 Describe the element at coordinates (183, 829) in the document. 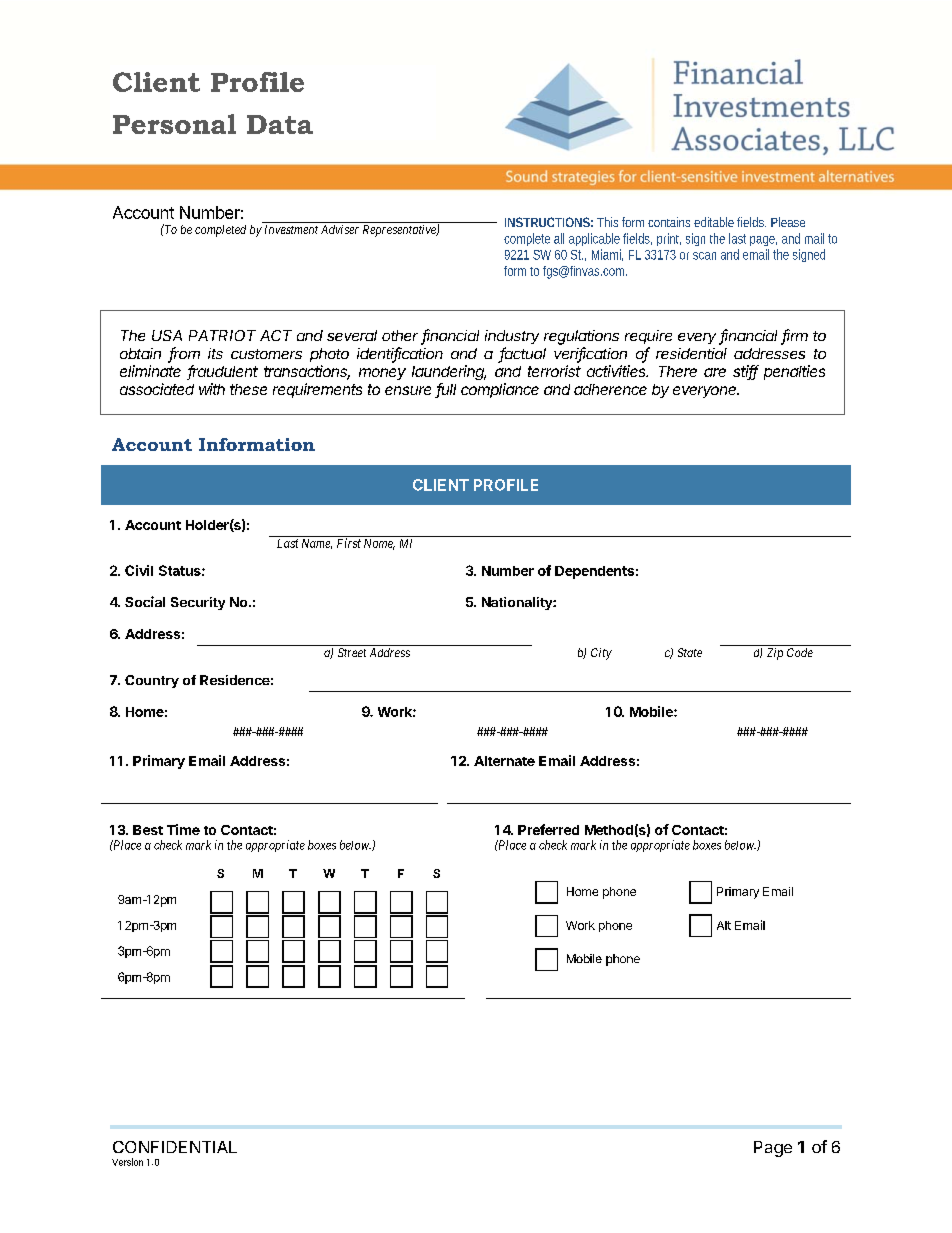

I see `Time` at that location.
